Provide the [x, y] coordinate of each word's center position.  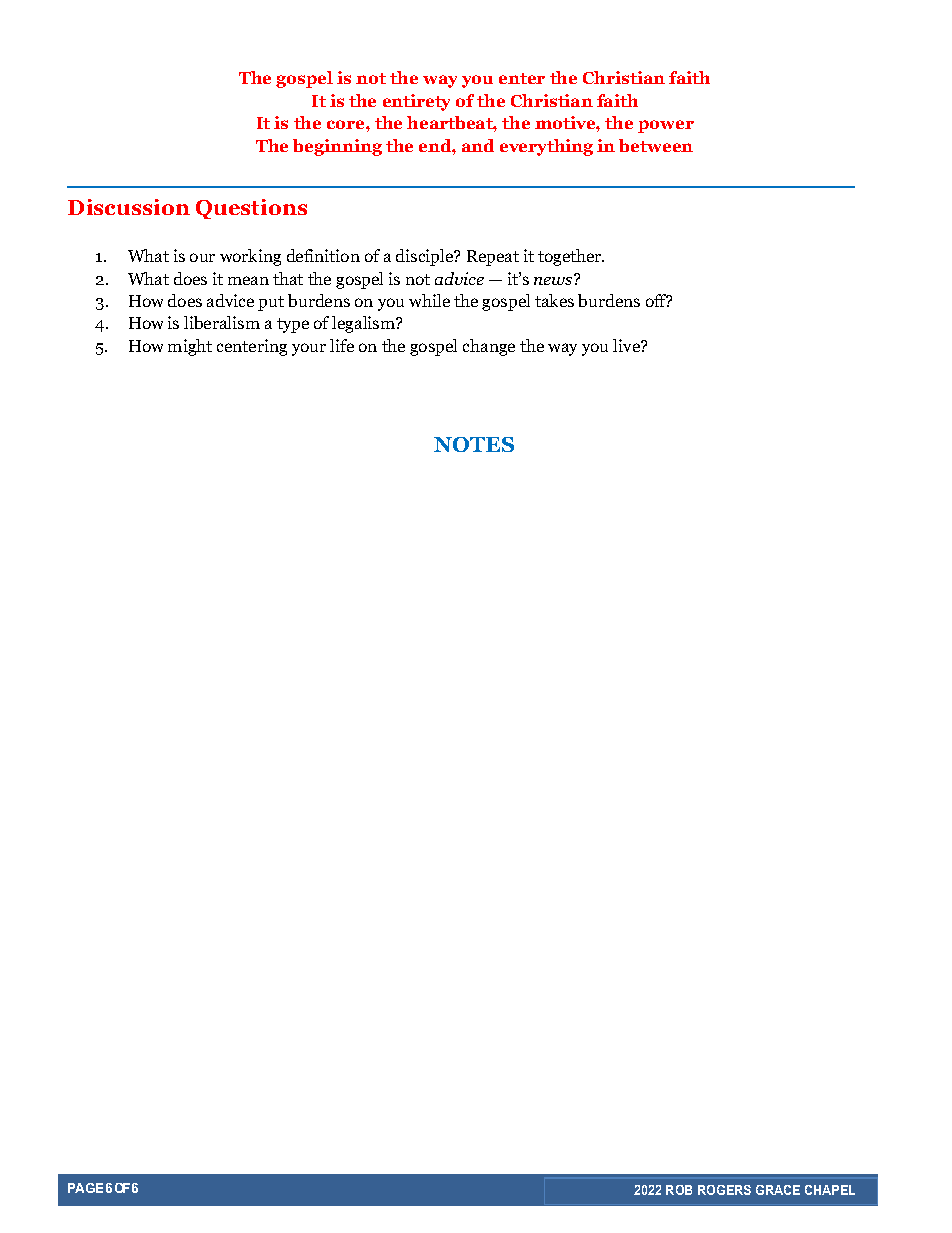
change [489, 347]
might [190, 347]
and [478, 145]
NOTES [474, 444]
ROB [679, 1190]
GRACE [778, 1190]
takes [554, 300]
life [342, 345]
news [554, 279]
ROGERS [724, 1190]
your [309, 349]
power [666, 126]
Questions [251, 209]
